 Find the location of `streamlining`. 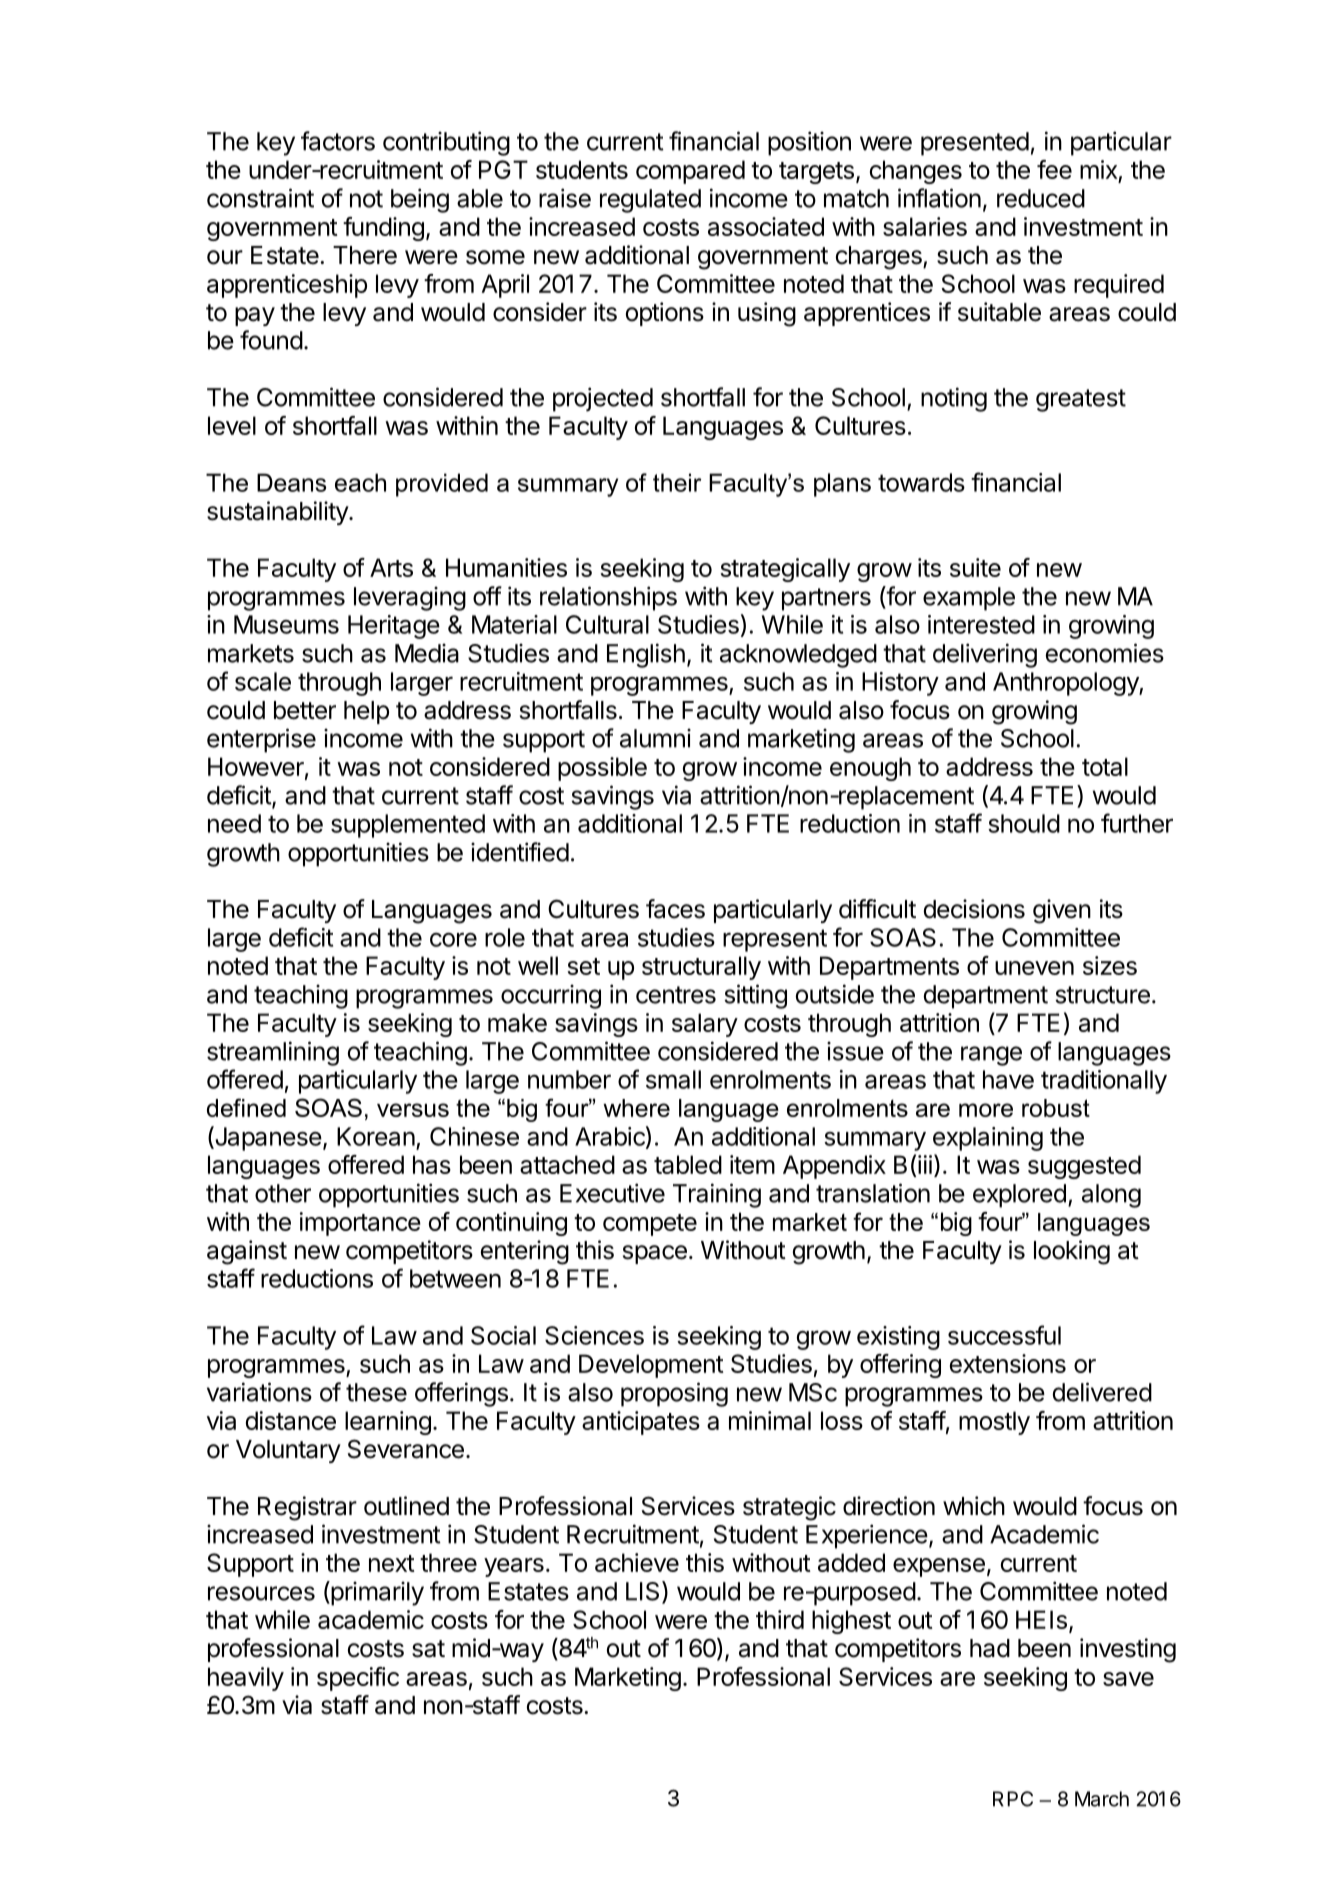

streamlining is located at coordinates (273, 1053).
